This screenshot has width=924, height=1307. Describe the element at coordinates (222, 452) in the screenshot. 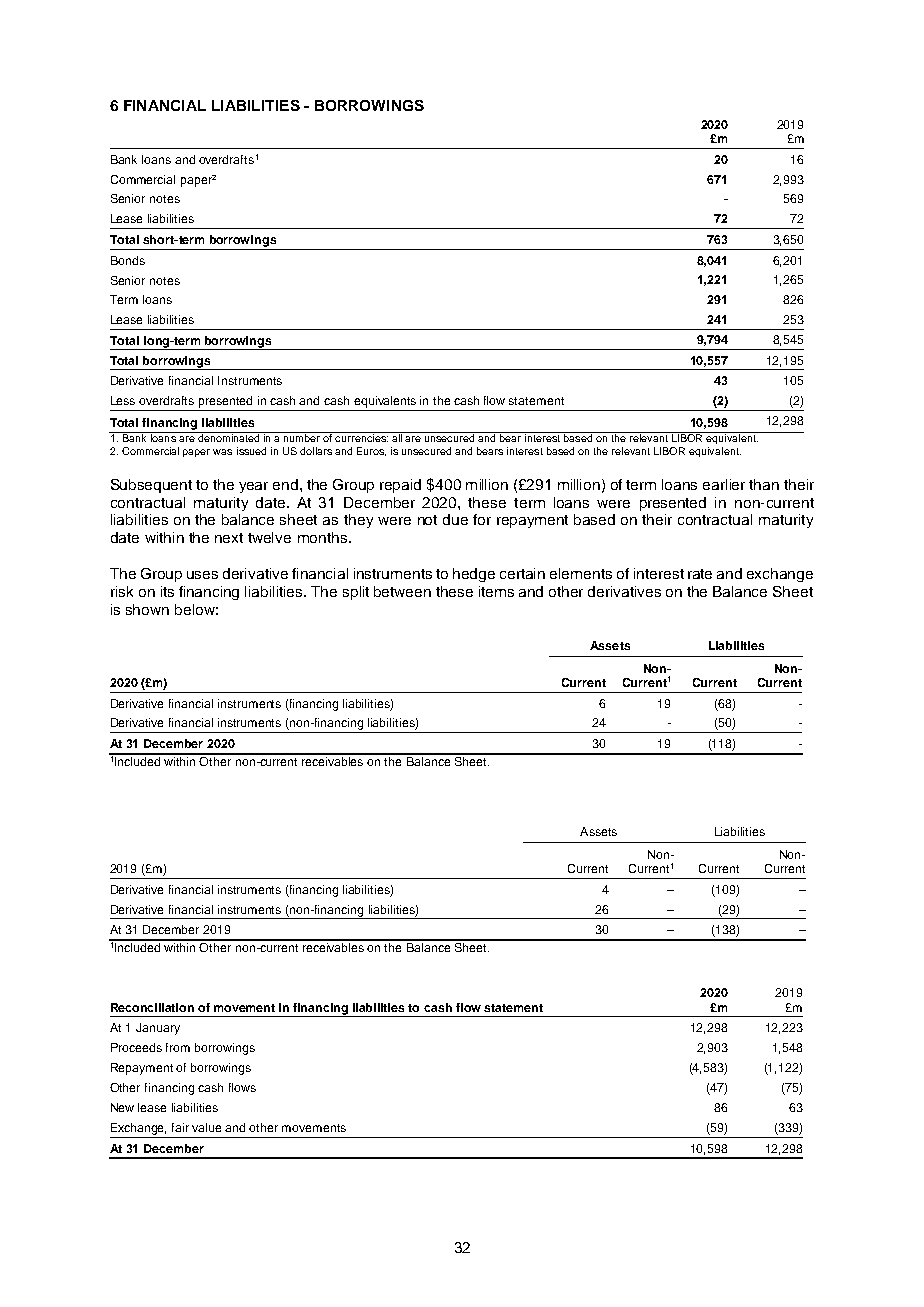

I see `was` at that location.
